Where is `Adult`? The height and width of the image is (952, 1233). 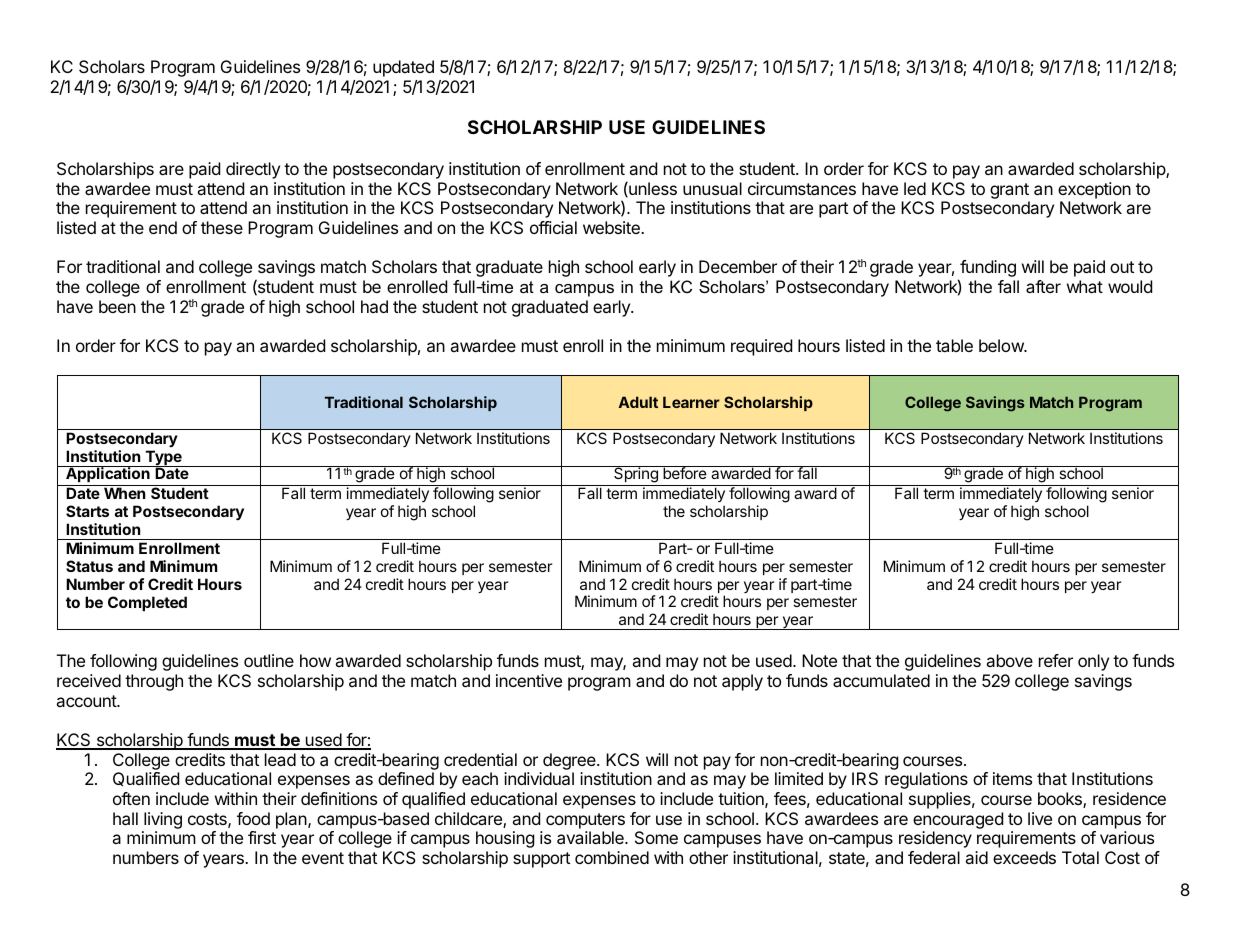
Adult is located at coordinates (638, 402).
